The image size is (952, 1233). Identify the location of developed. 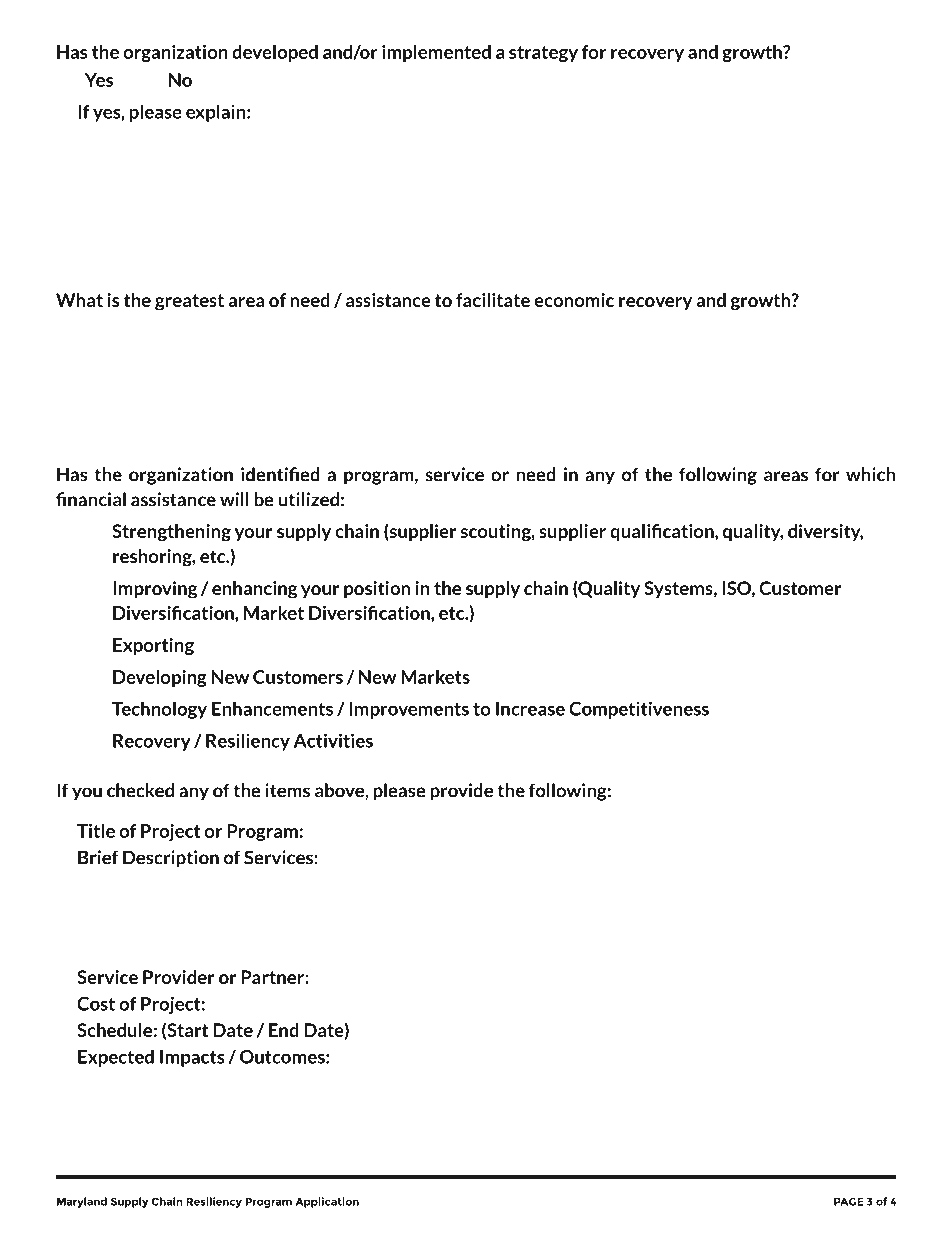
(275, 53).
